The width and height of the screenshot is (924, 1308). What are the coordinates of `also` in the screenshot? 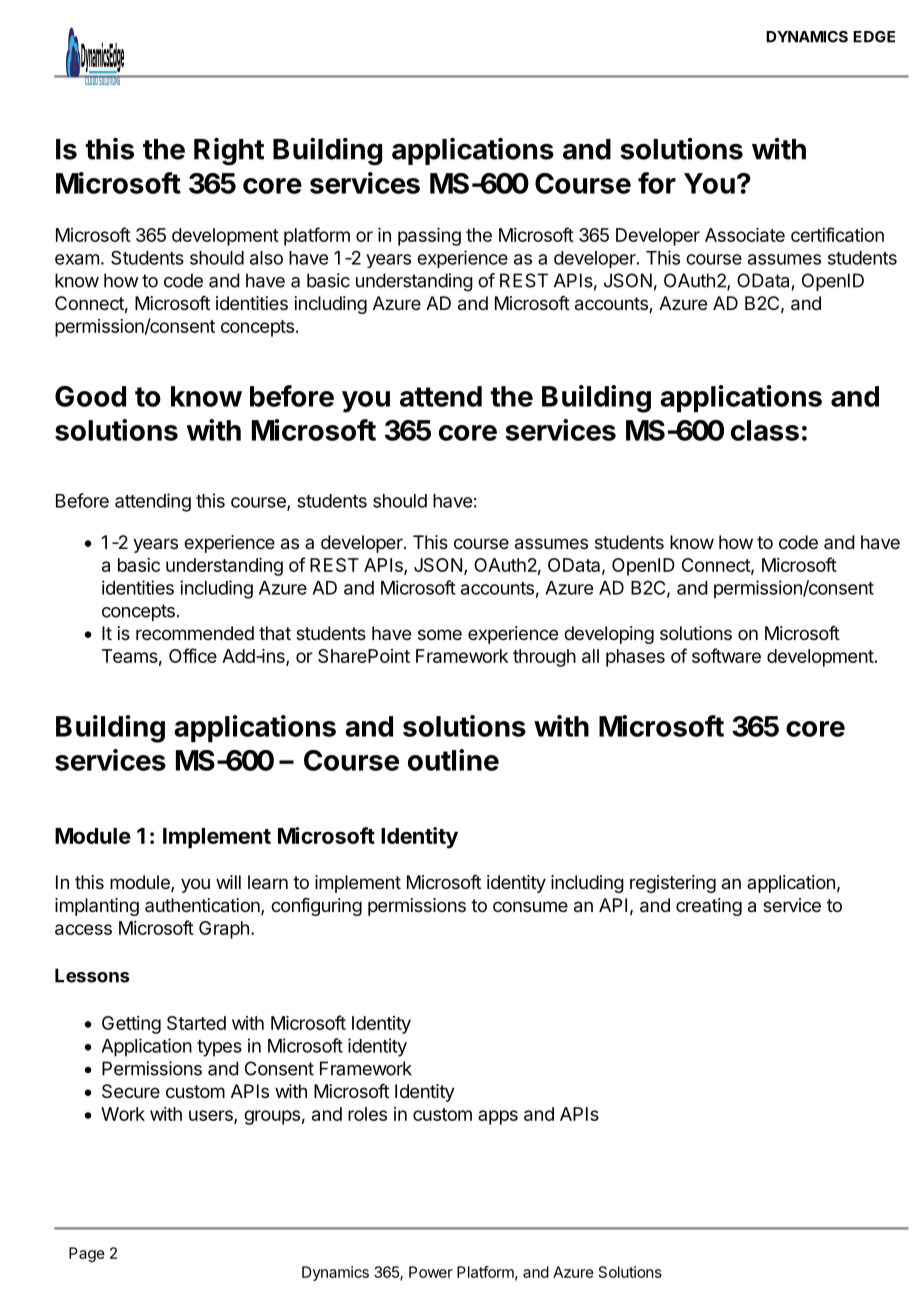 It's located at (266, 258).
